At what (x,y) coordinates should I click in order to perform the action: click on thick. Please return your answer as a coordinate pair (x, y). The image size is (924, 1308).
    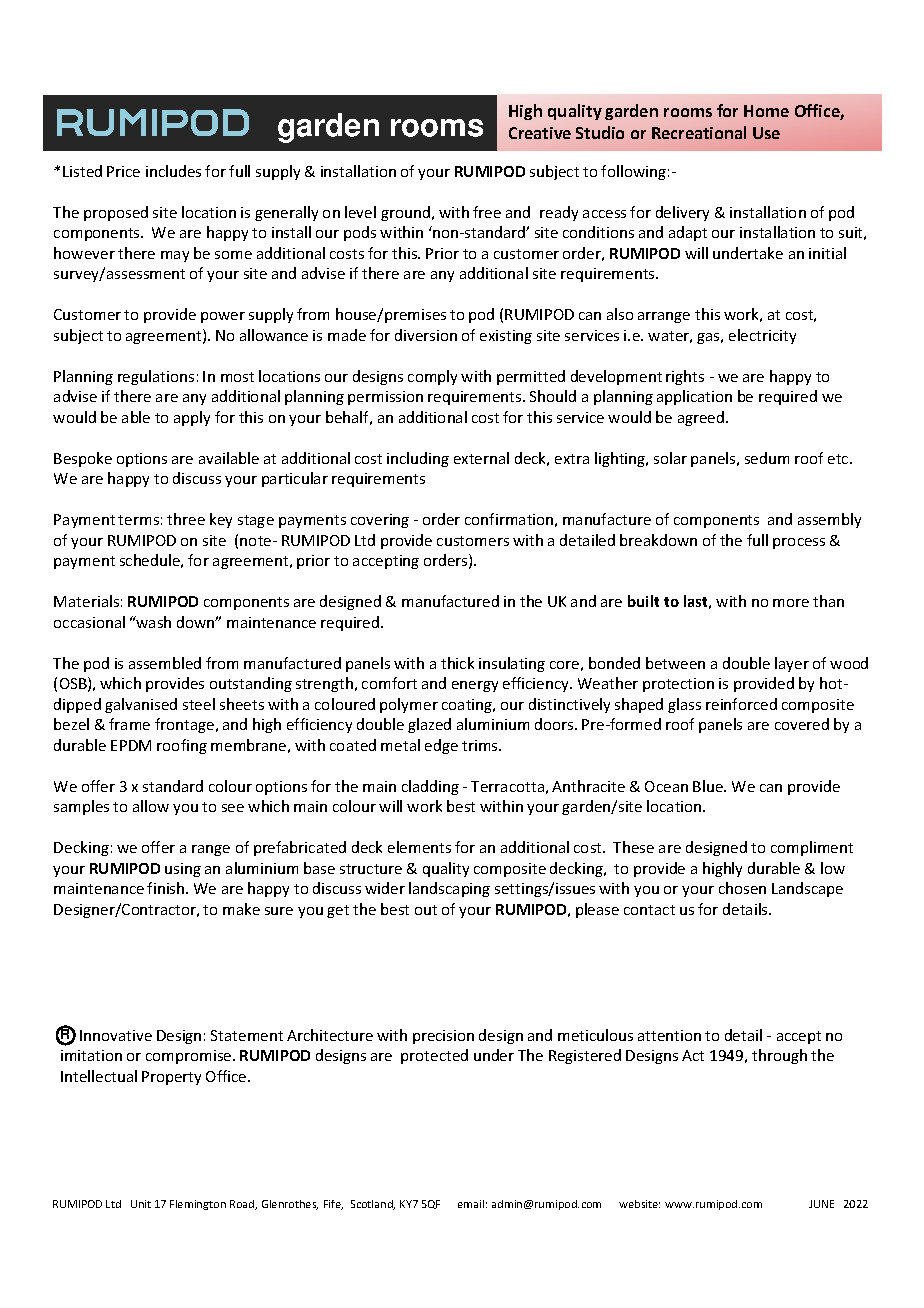
    Looking at the image, I should click on (457, 663).
